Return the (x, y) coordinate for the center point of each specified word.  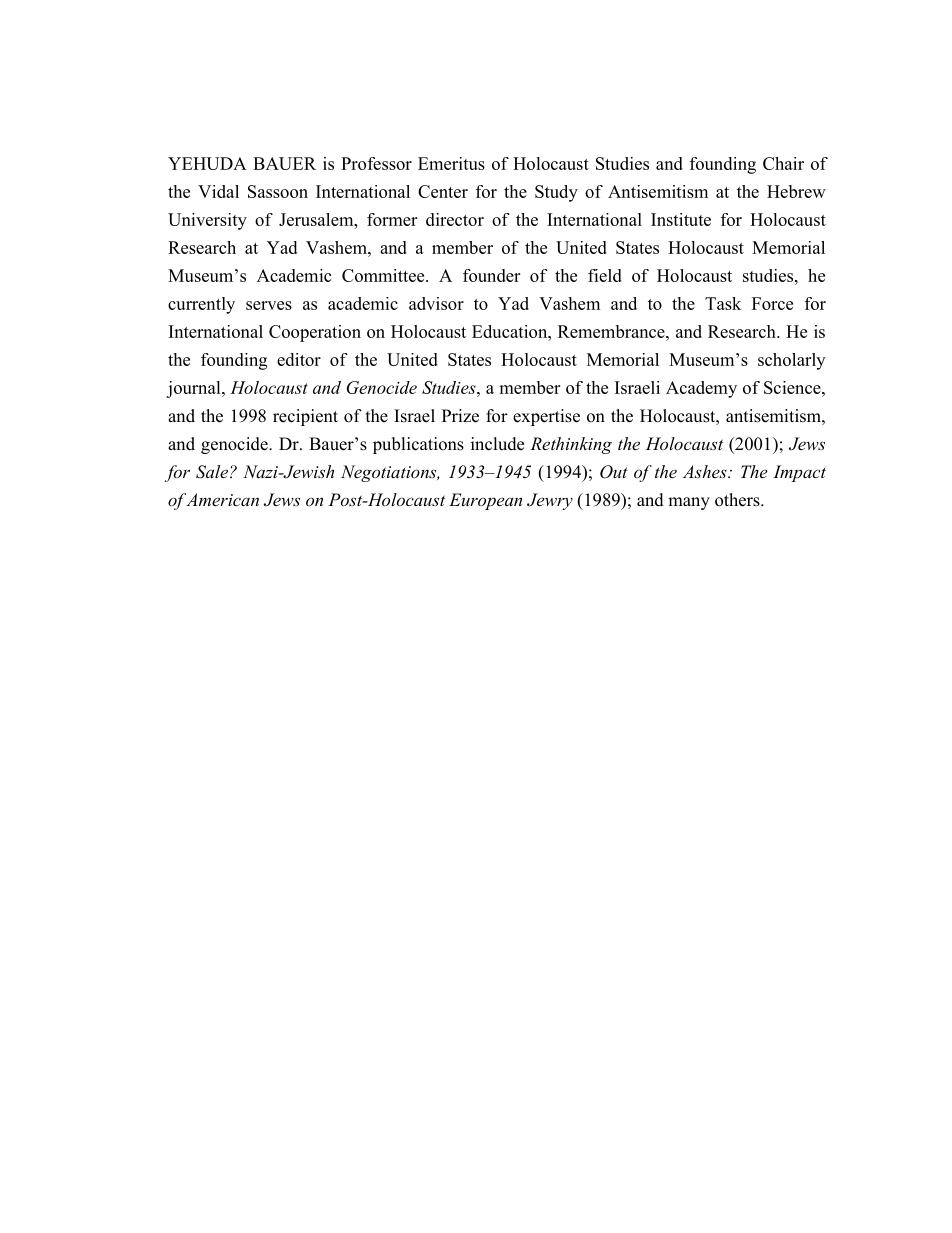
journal (194, 389)
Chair (783, 163)
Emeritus (451, 163)
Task (723, 303)
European (485, 501)
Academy (701, 389)
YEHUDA (207, 163)
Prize (460, 416)
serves (269, 305)
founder (491, 275)
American (222, 499)
